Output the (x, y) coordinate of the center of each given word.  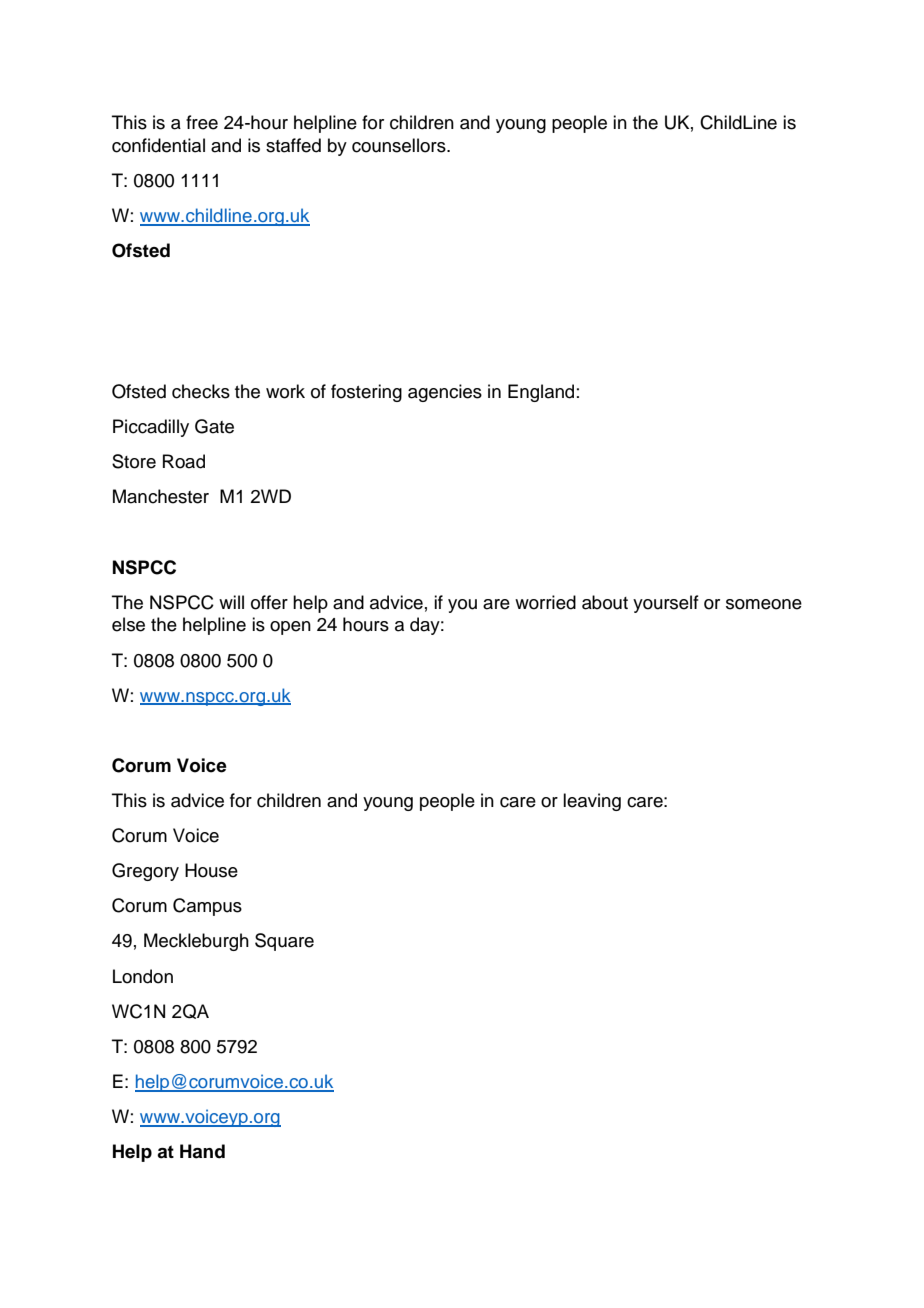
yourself (666, 604)
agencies (445, 393)
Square (284, 942)
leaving (592, 802)
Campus (207, 907)
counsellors (400, 145)
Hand (202, 1151)
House (211, 870)
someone (764, 604)
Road (184, 461)
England (541, 393)
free (202, 122)
